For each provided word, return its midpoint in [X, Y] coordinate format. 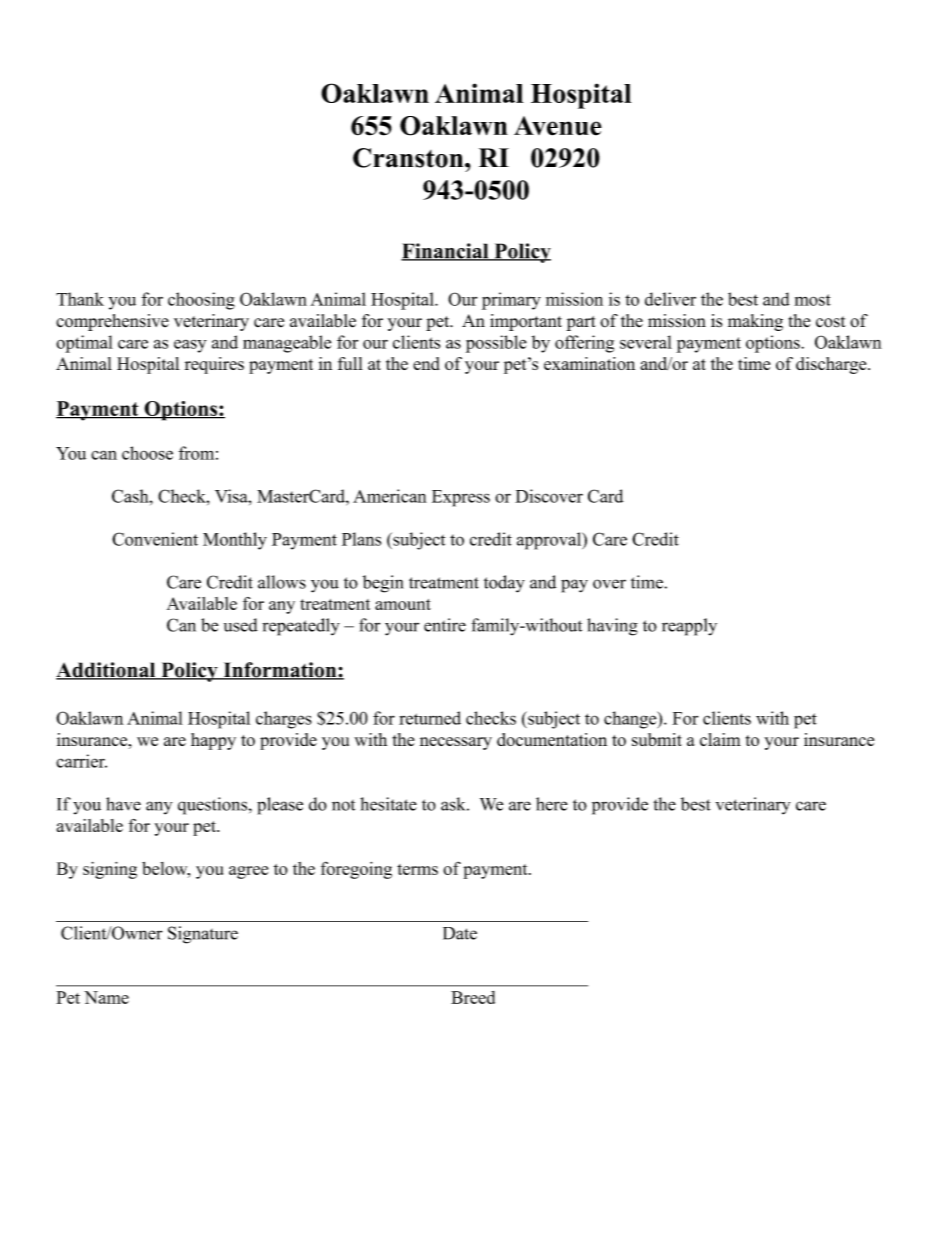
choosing [201, 301]
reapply [689, 627]
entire [445, 625]
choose [147, 453]
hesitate [388, 804]
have [123, 804]
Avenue [558, 126]
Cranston [409, 158]
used [241, 625]
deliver [670, 299]
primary [511, 301]
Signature [203, 935]
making [755, 322]
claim [720, 739]
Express [461, 498]
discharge [832, 365]
